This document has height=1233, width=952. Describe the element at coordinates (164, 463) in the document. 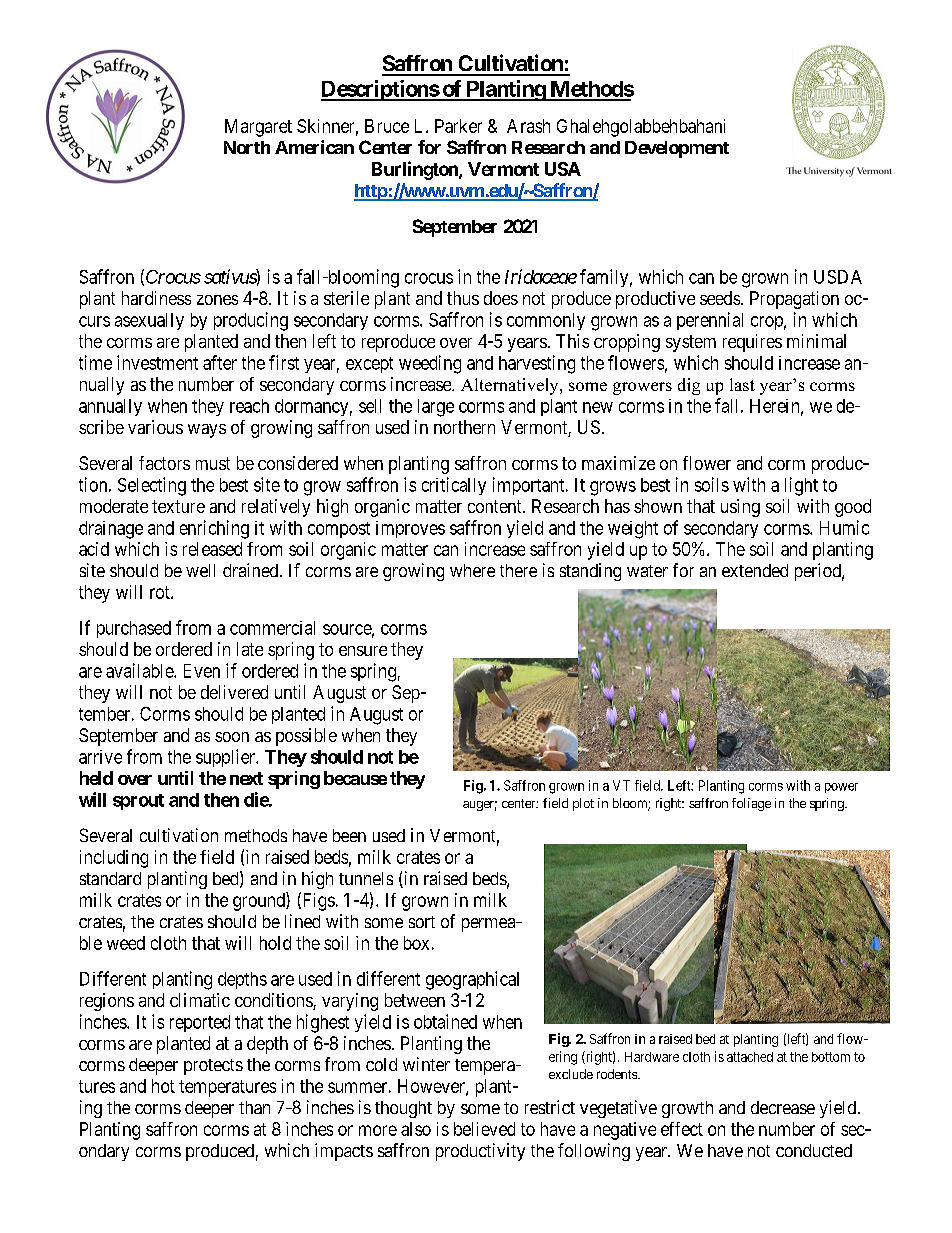

I see `factors` at that location.
